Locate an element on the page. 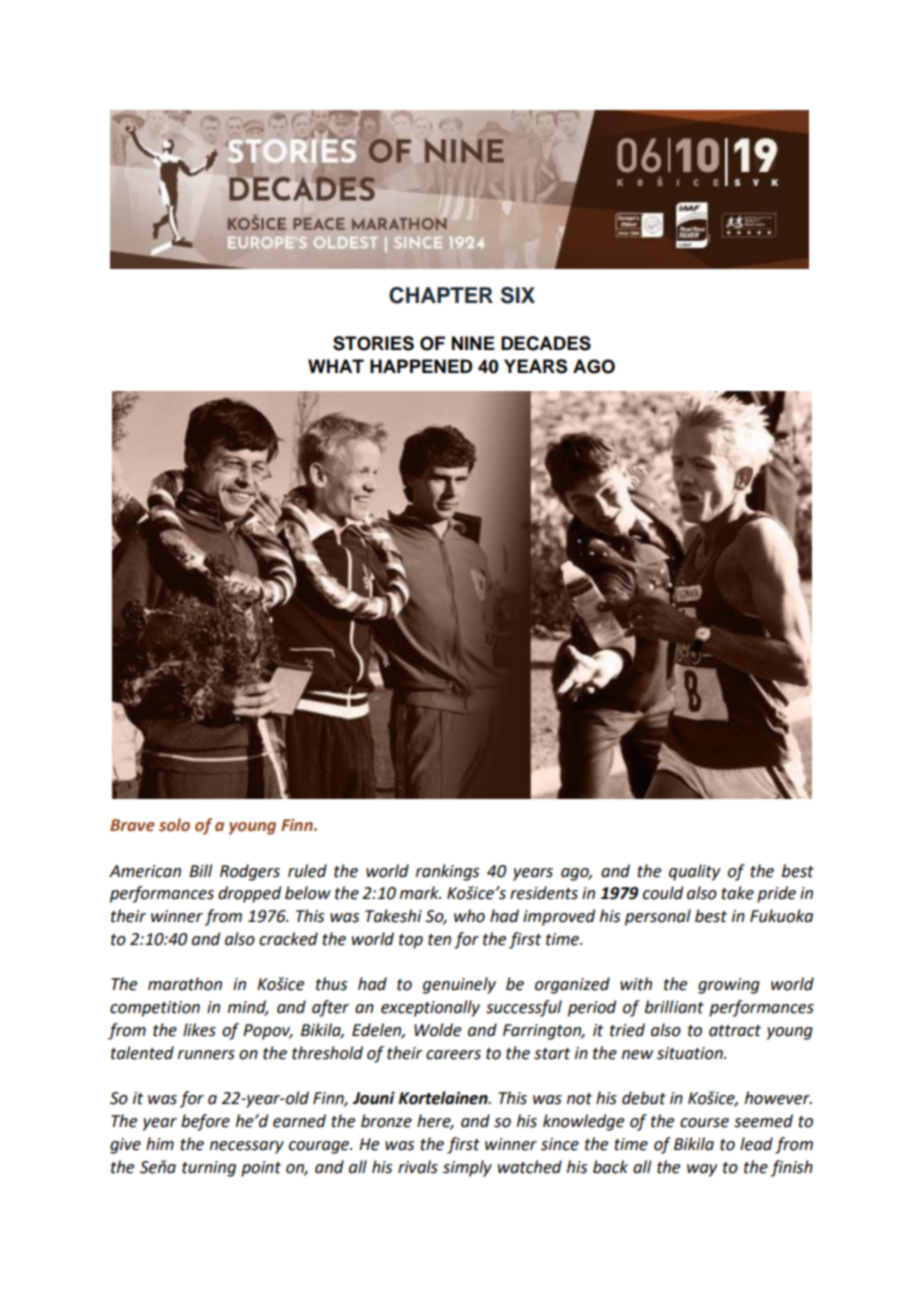 This page has width=924, height=1308. HAPPENED is located at coordinates (421, 366).
